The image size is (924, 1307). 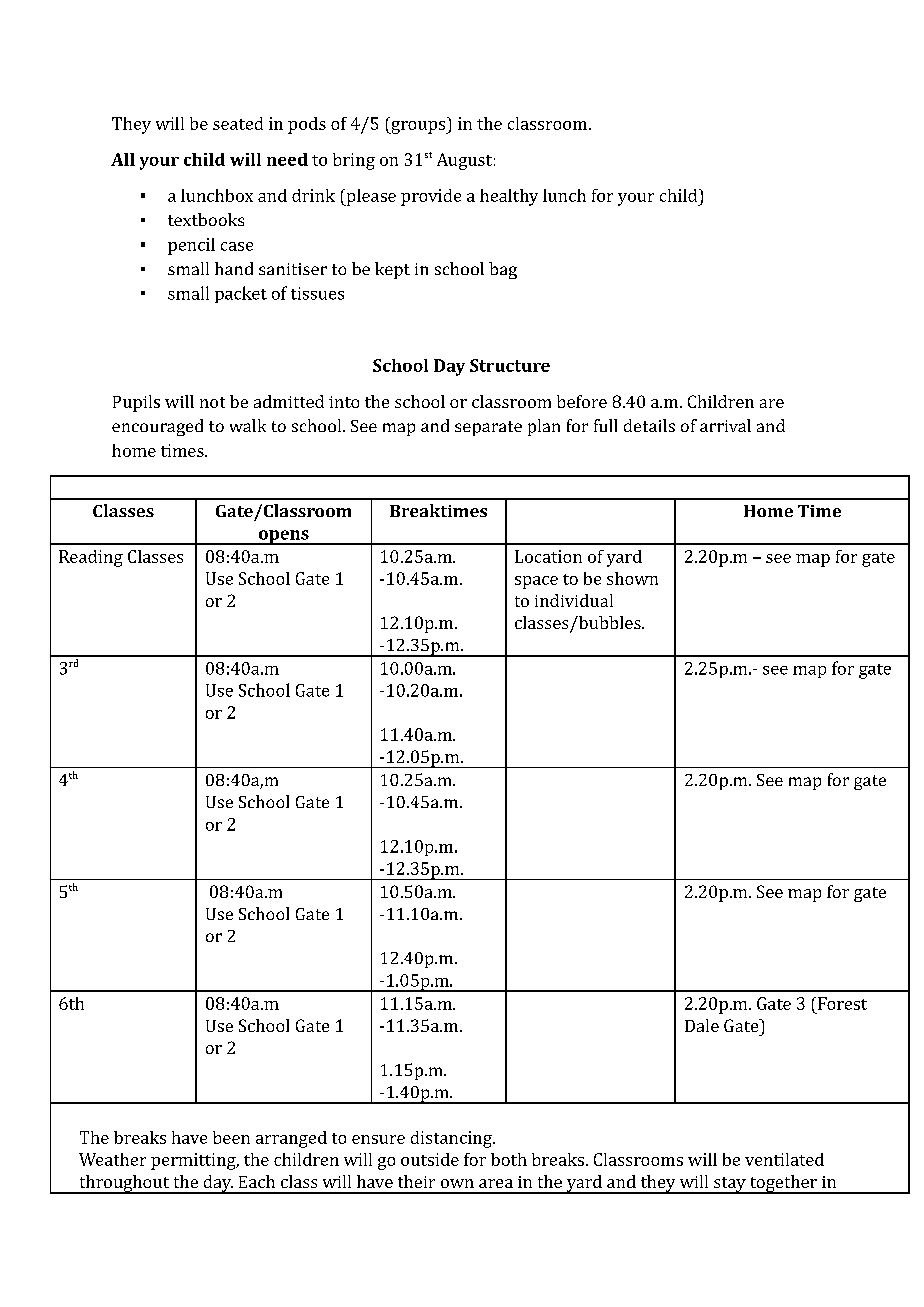 What do you see at coordinates (509, 197) in the image?
I see `healthy` at bounding box center [509, 197].
